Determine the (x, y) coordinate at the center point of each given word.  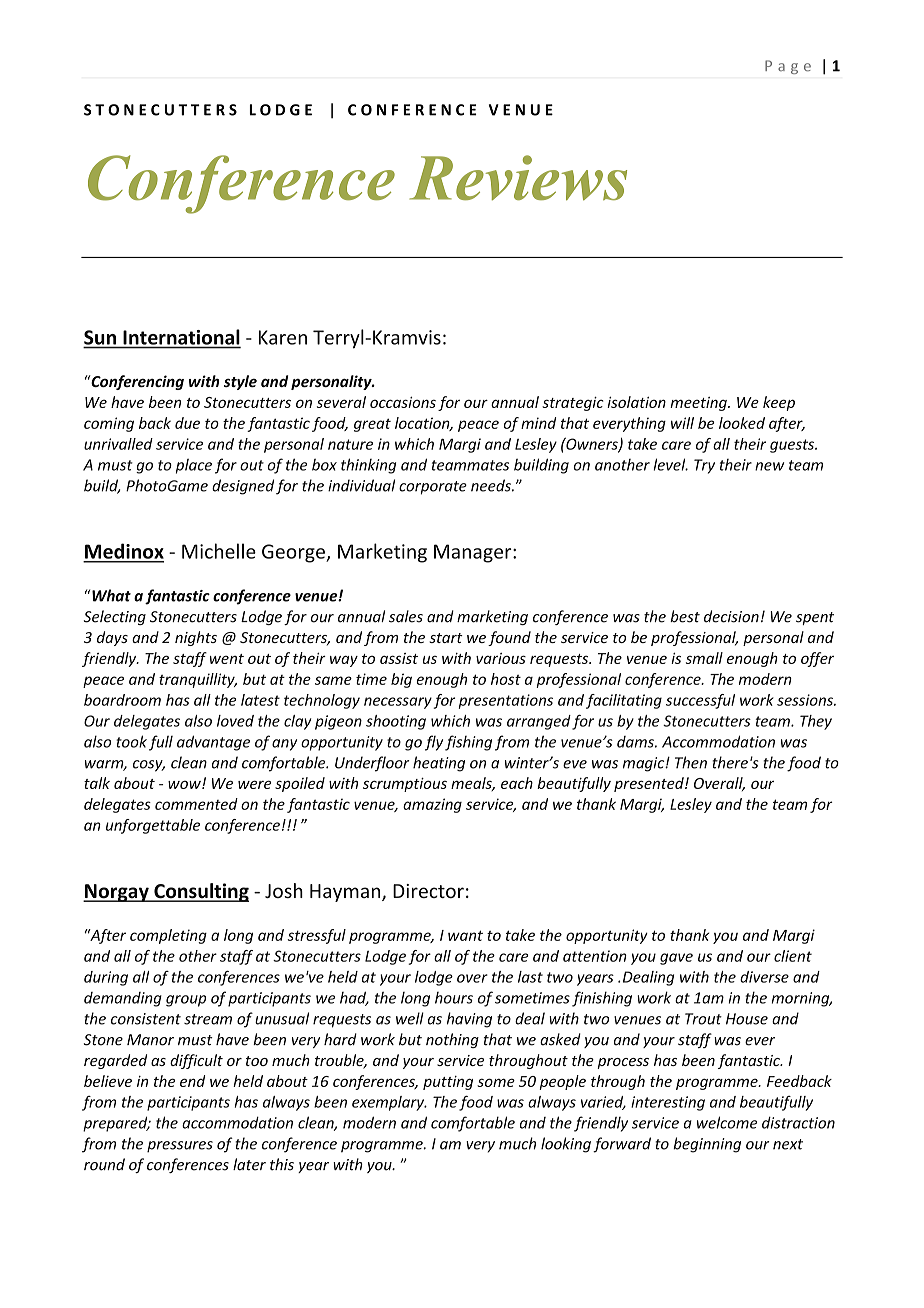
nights (196, 638)
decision (731, 616)
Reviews (518, 177)
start (446, 638)
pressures (180, 1147)
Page (788, 67)
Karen (283, 337)
